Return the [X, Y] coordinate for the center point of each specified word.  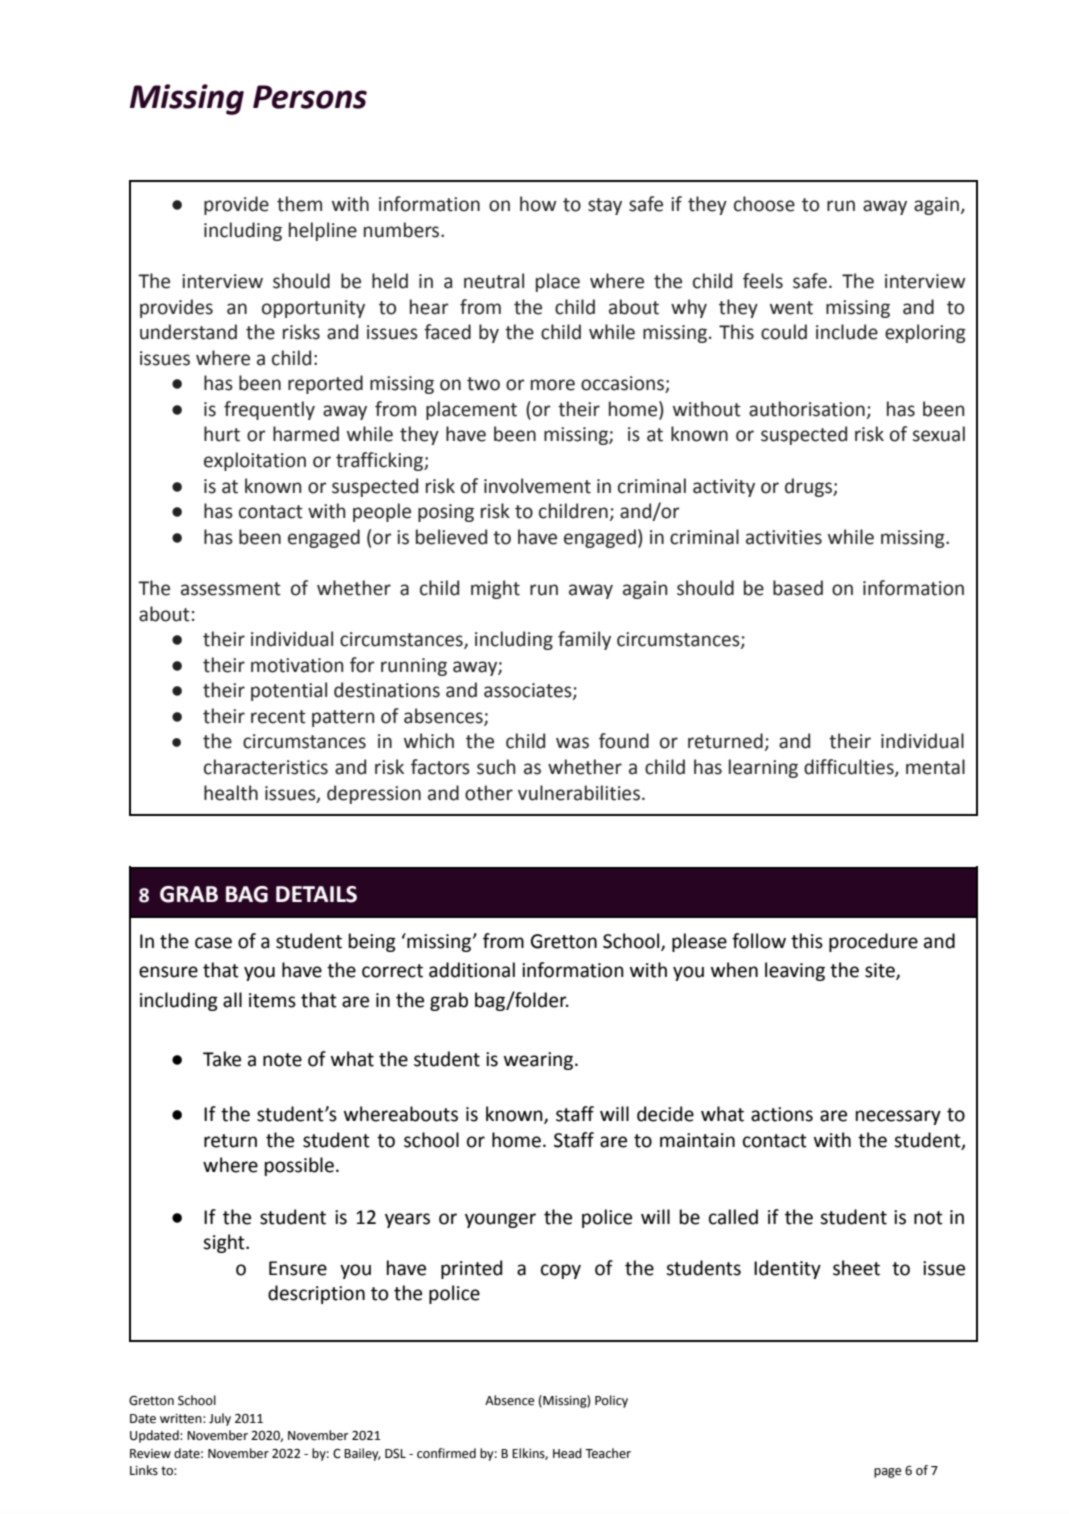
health [231, 793]
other [489, 793]
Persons [310, 97]
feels [763, 281]
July [220, 1419]
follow [759, 941]
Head [567, 1453]
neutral [494, 281]
